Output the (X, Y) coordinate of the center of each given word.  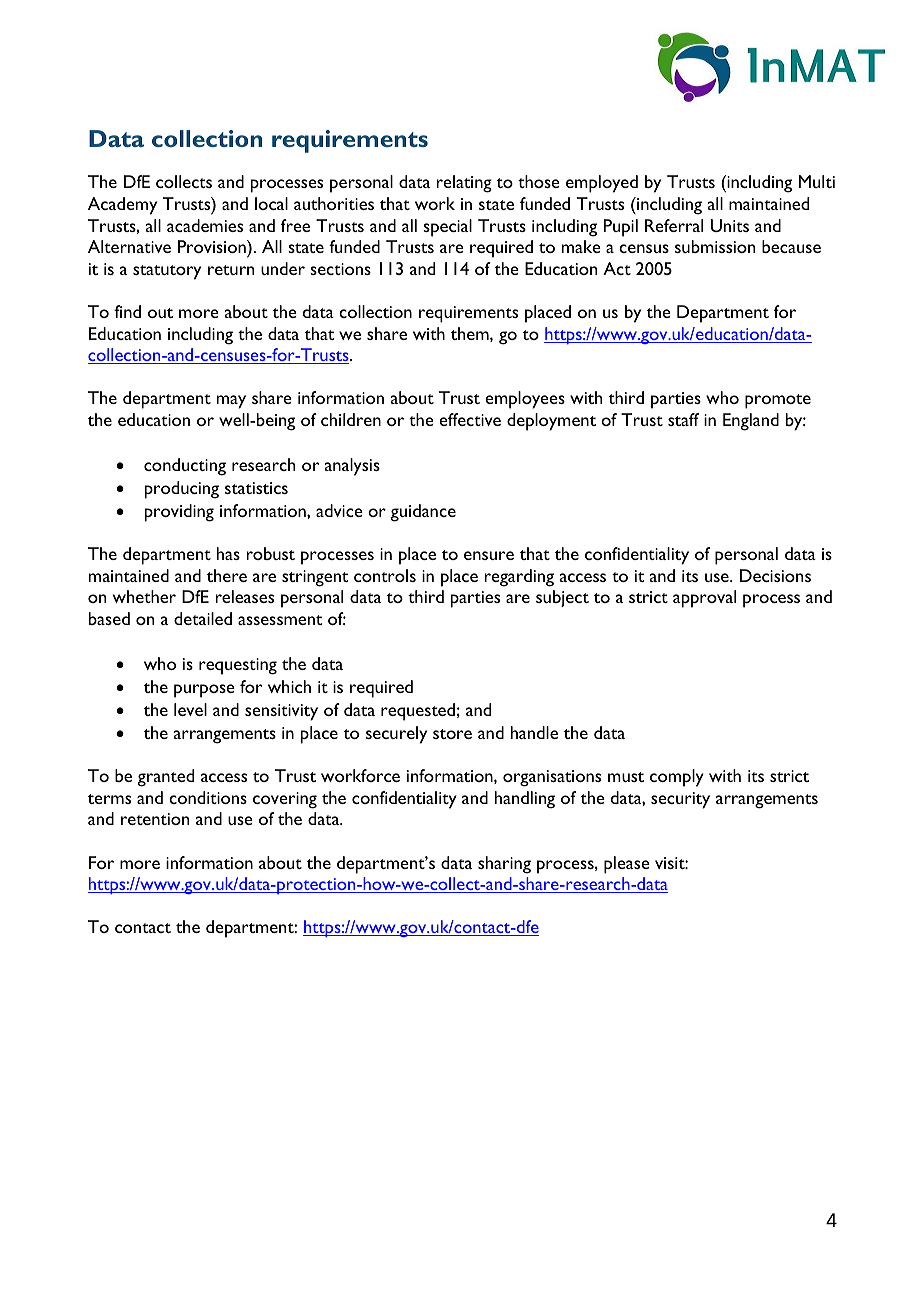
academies (205, 225)
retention (155, 819)
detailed (203, 618)
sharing (504, 865)
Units (730, 225)
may (231, 402)
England (751, 422)
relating (464, 184)
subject (562, 598)
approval (704, 599)
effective (470, 419)
